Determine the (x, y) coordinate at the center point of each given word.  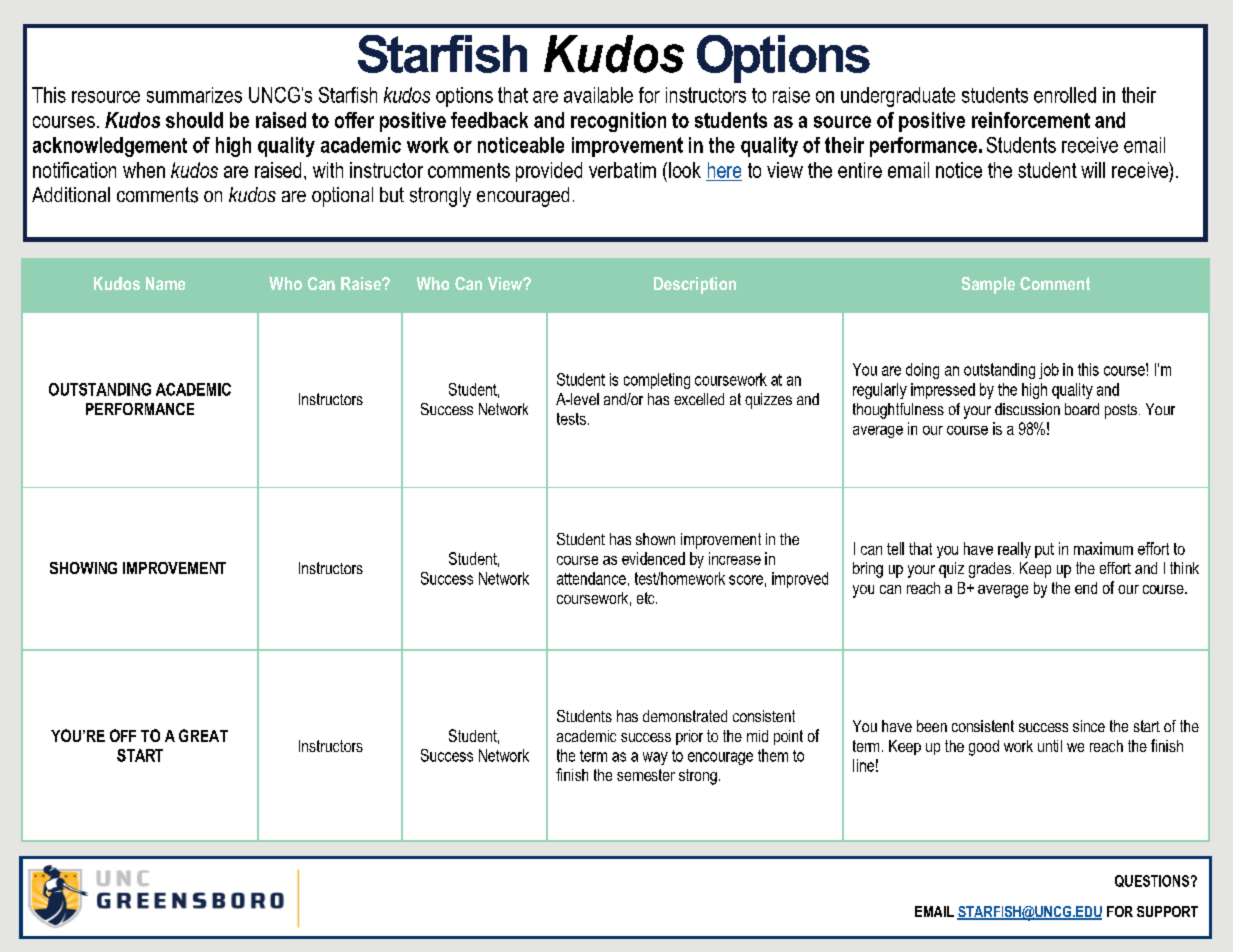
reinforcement (1031, 120)
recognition (618, 122)
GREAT (203, 735)
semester (646, 775)
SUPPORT (1167, 911)
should (194, 120)
